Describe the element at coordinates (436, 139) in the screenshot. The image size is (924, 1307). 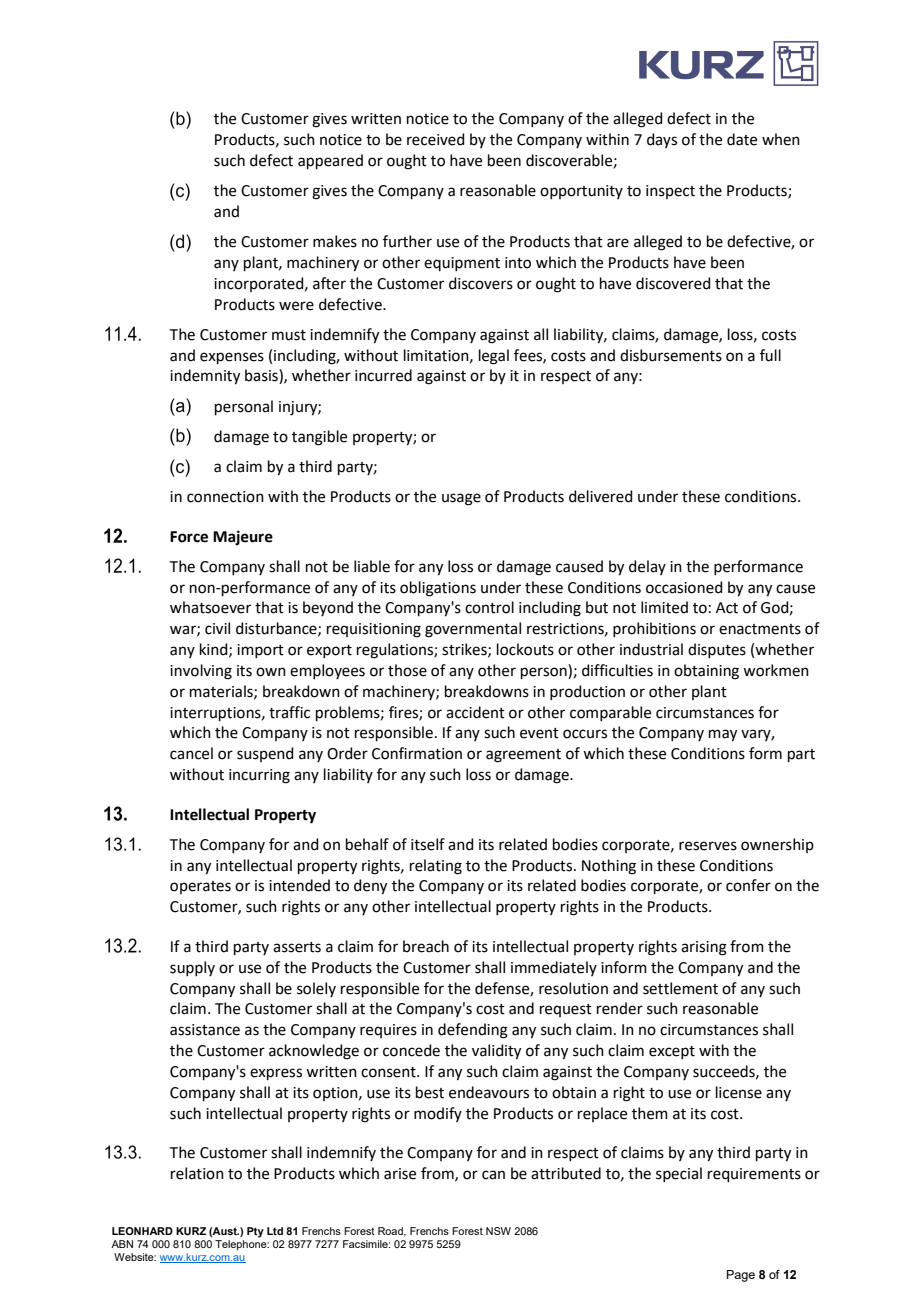
I see `received` at that location.
